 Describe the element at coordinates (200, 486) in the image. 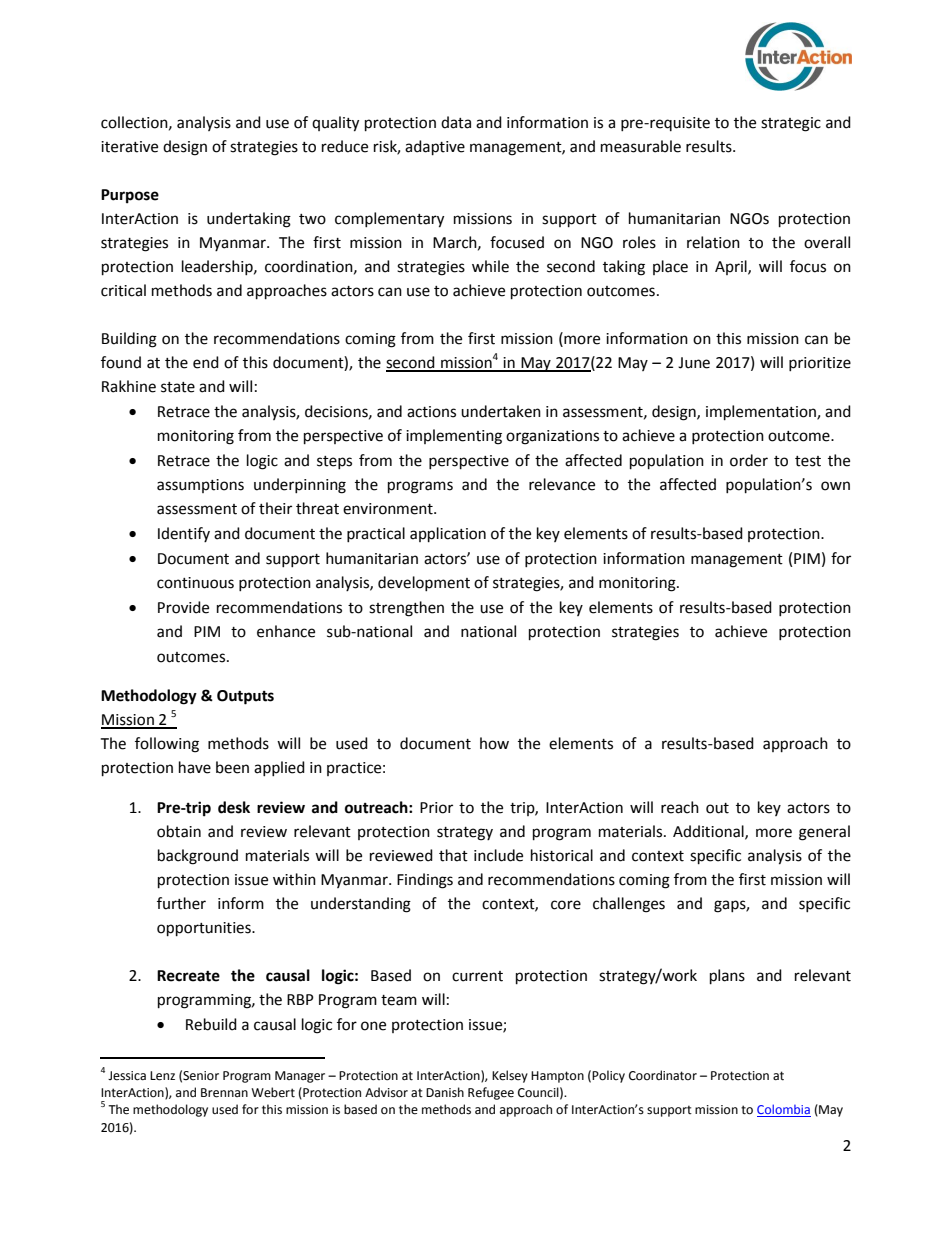

I see `assumptions` at that location.
